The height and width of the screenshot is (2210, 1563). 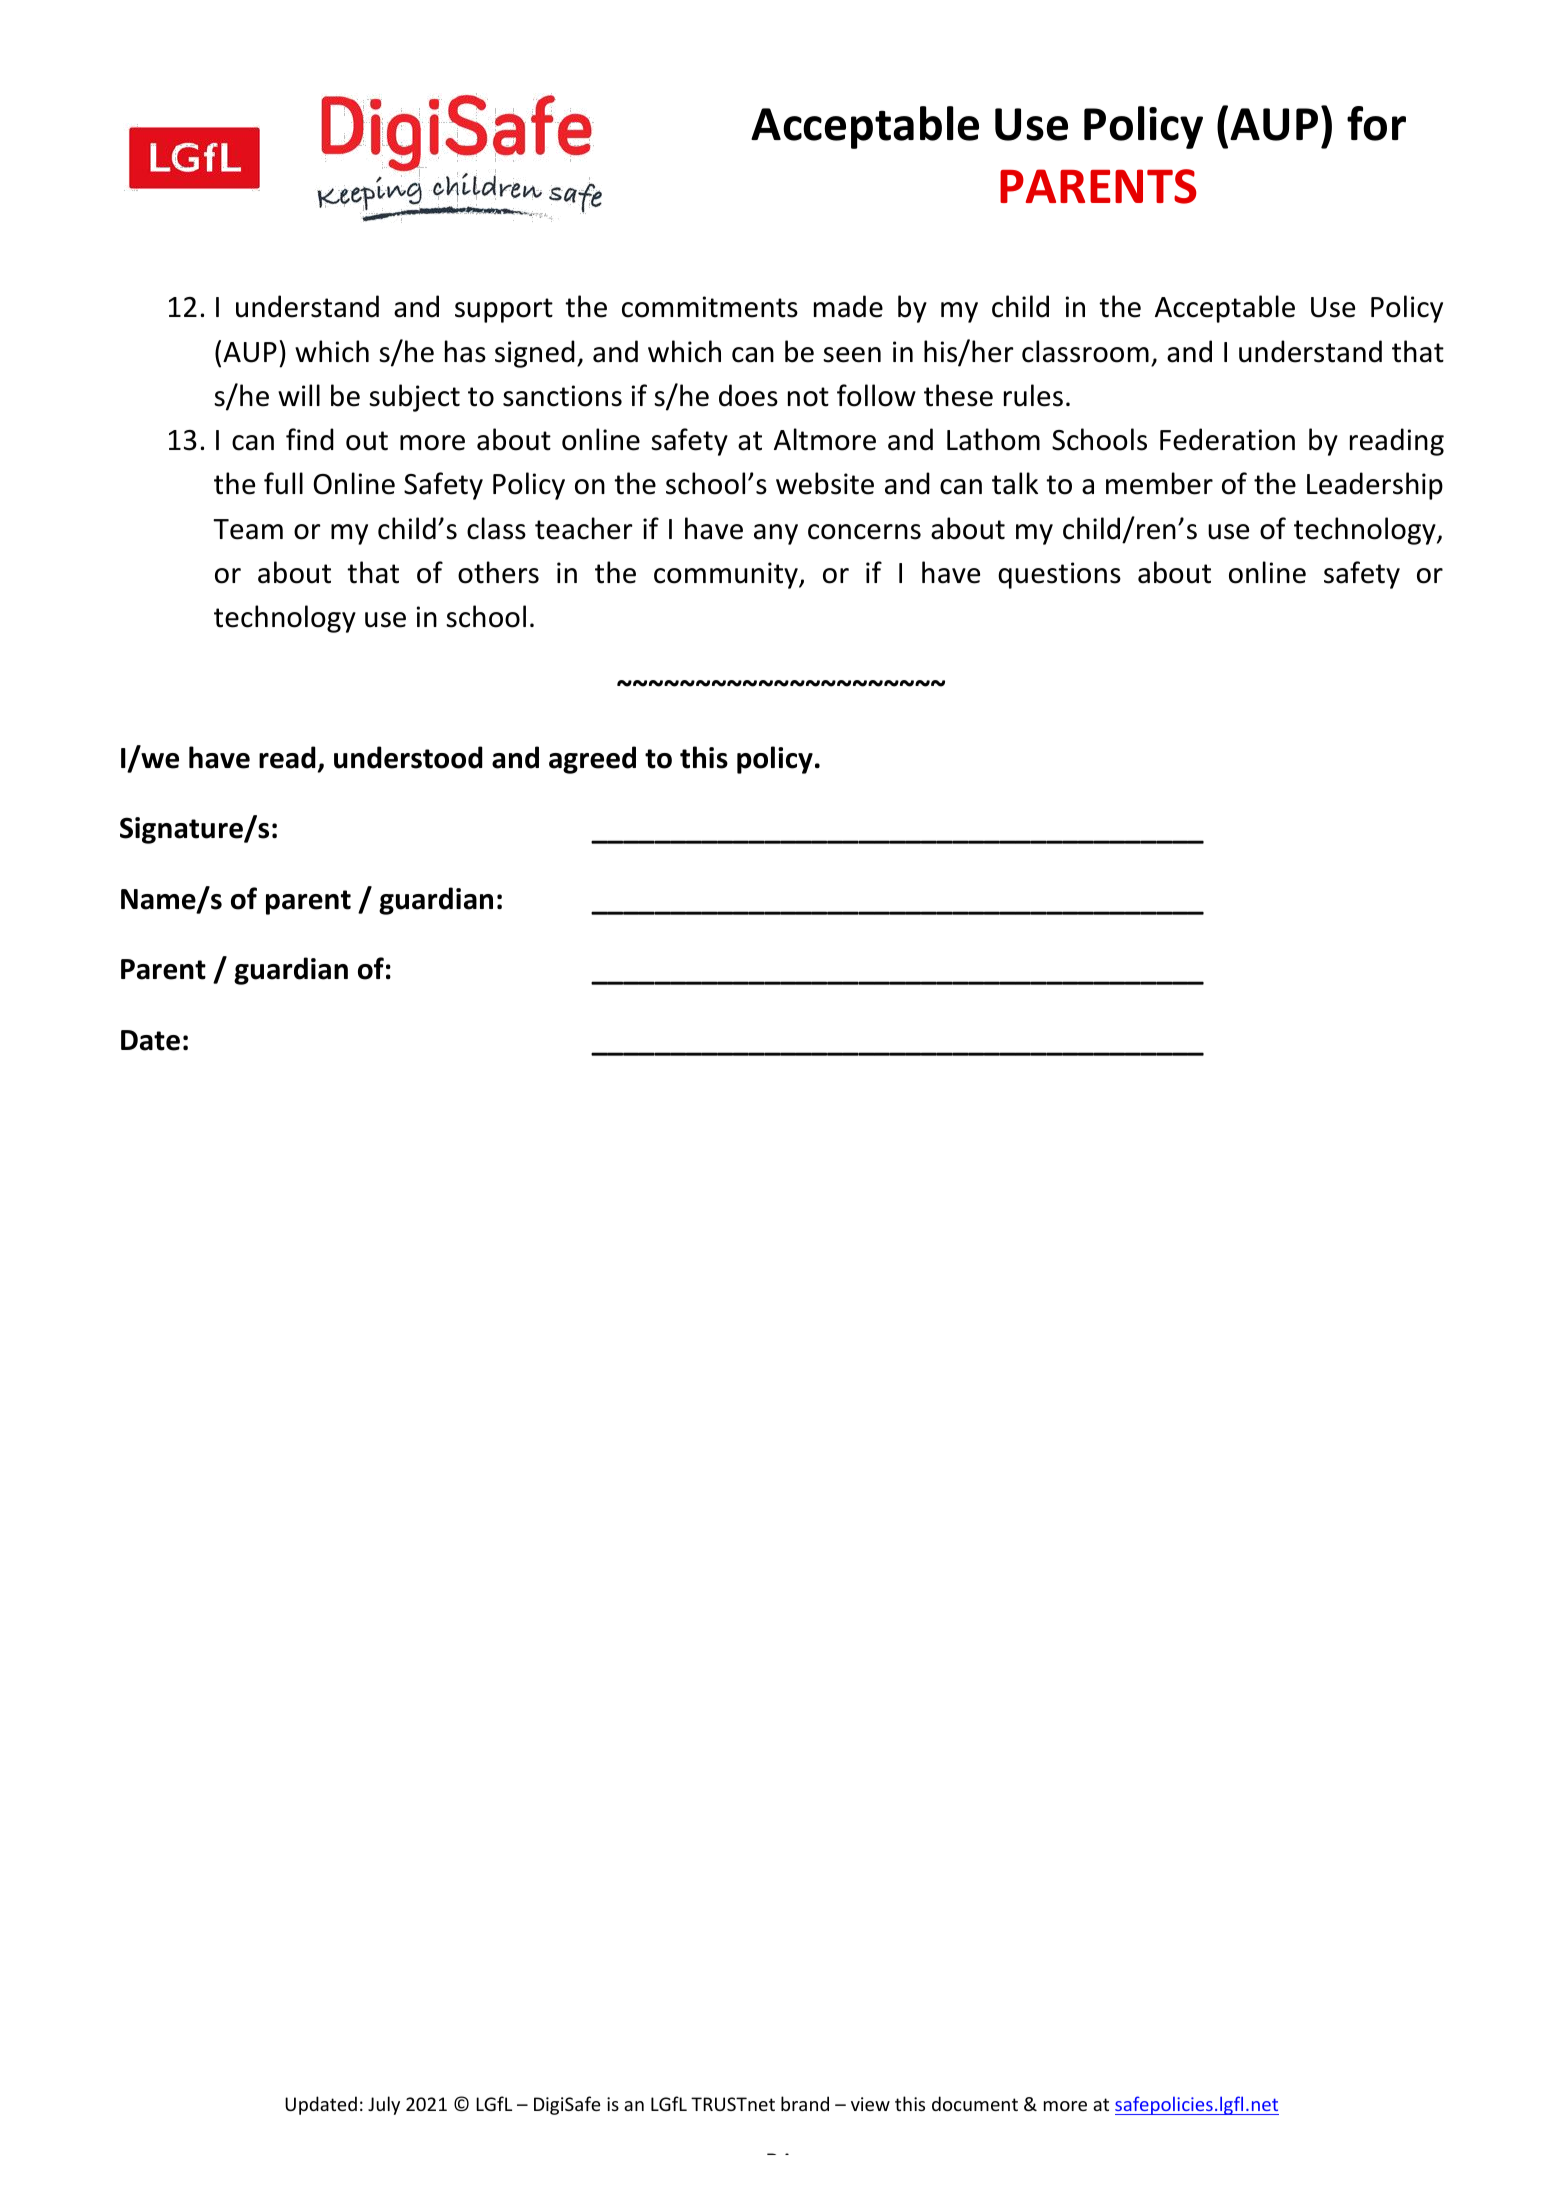 What do you see at coordinates (1159, 483) in the screenshot?
I see `member` at bounding box center [1159, 483].
